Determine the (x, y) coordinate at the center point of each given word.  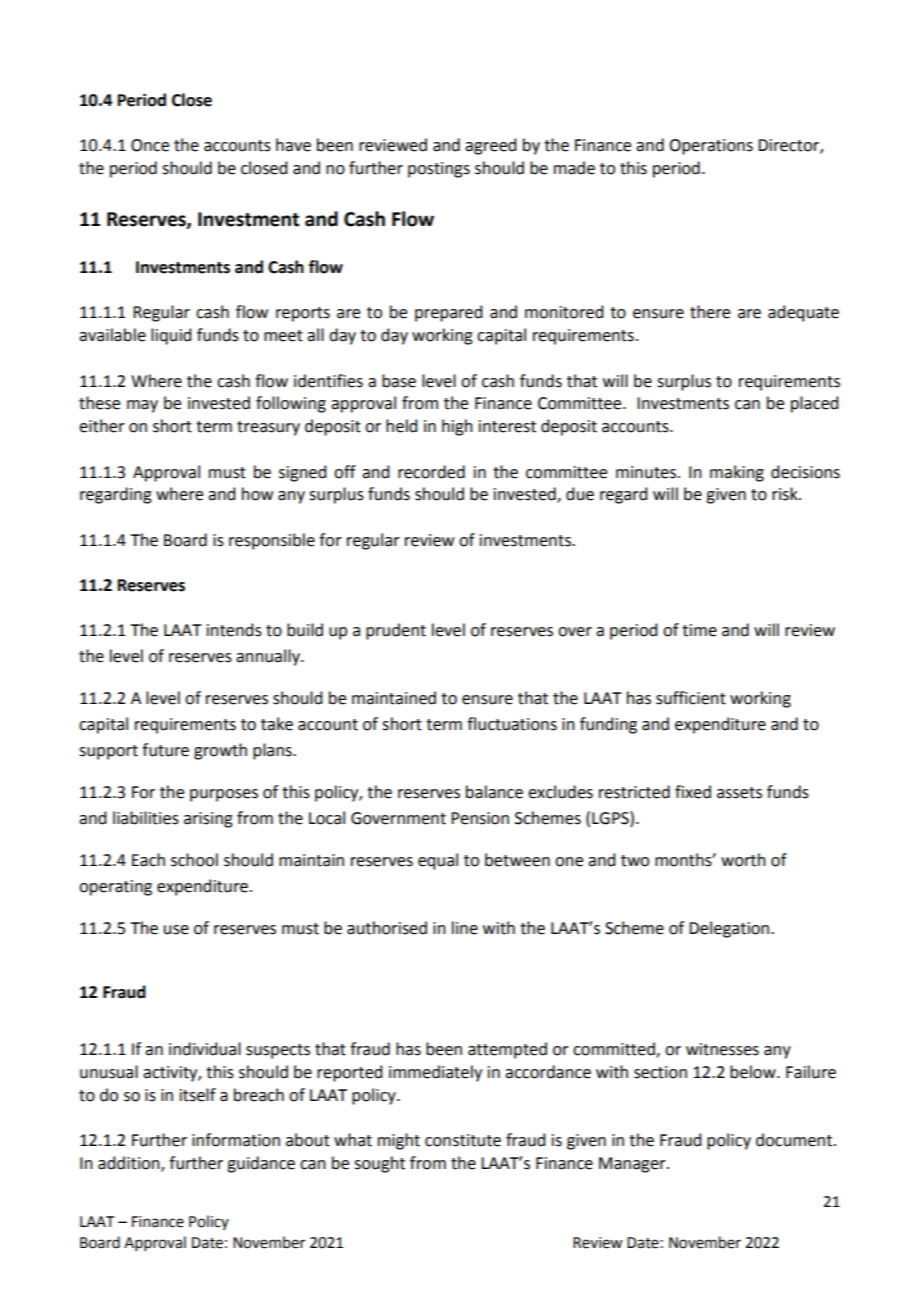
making (737, 473)
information (236, 1140)
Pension (480, 818)
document (795, 1140)
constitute (463, 1140)
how (257, 494)
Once (150, 145)
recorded (431, 472)
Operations (711, 147)
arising (208, 820)
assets (739, 793)
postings (439, 170)
